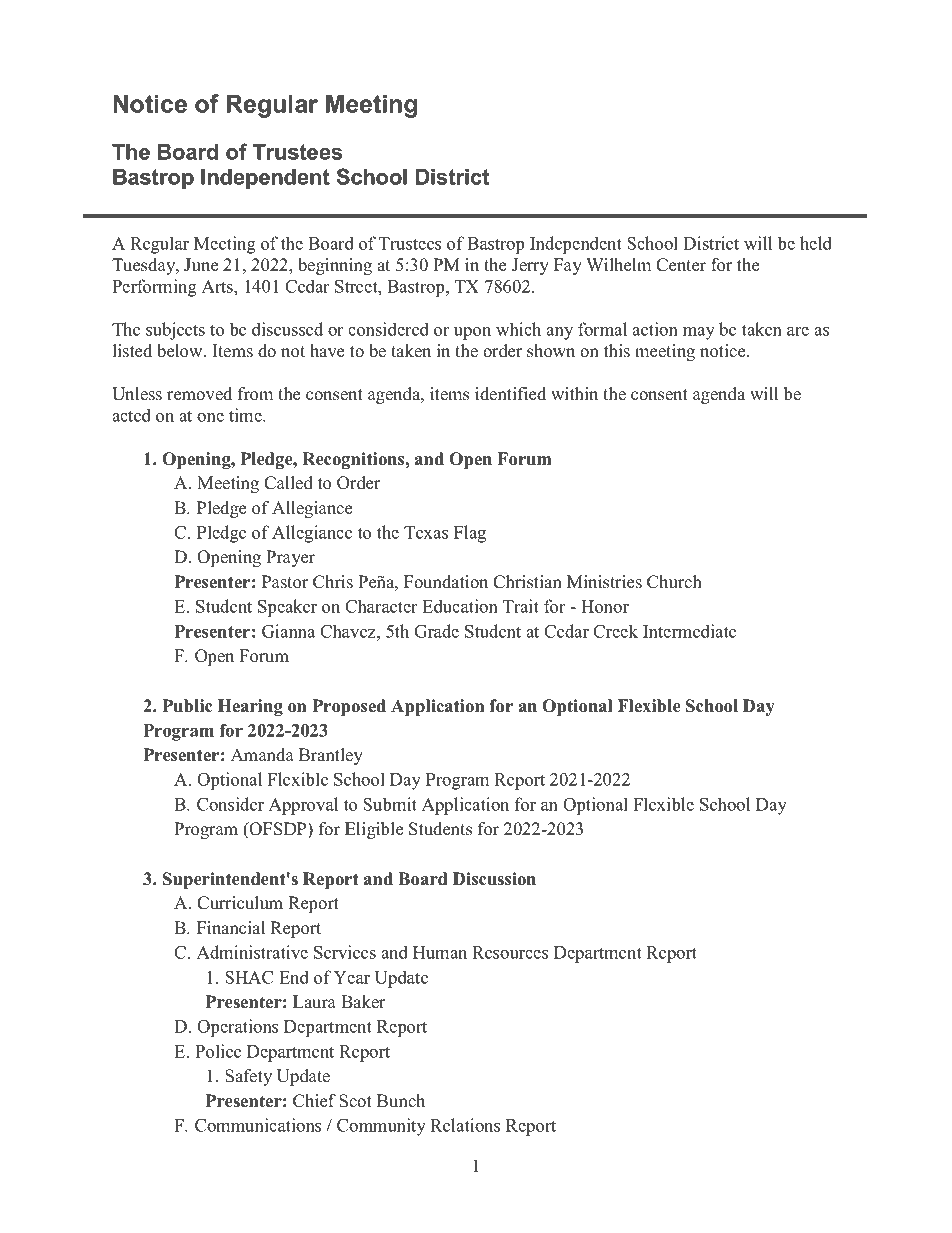  What do you see at coordinates (187, 706) in the screenshot?
I see `Public` at bounding box center [187, 706].
